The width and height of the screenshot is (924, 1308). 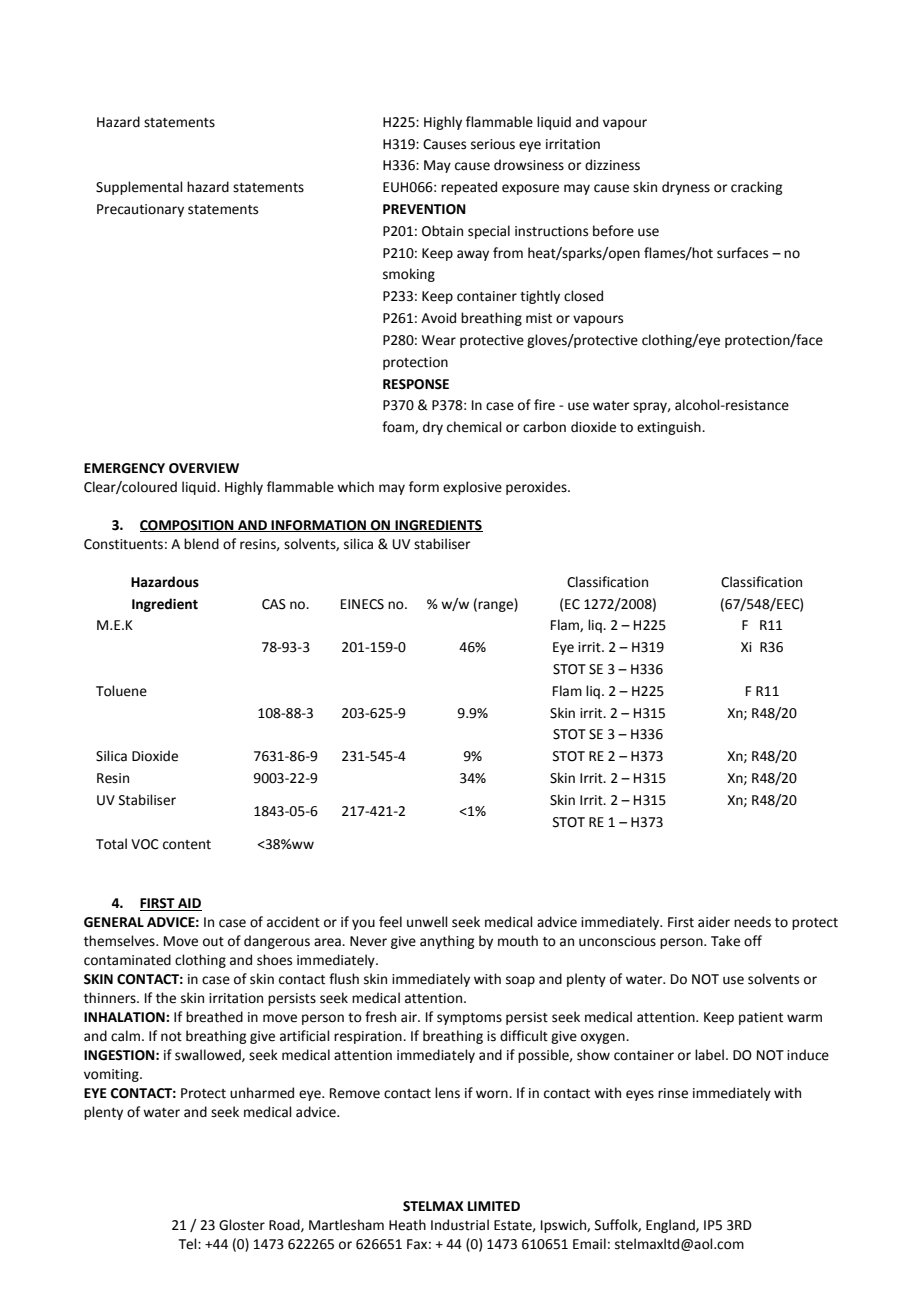 What do you see at coordinates (714, 922) in the screenshot?
I see `aider` at bounding box center [714, 922].
